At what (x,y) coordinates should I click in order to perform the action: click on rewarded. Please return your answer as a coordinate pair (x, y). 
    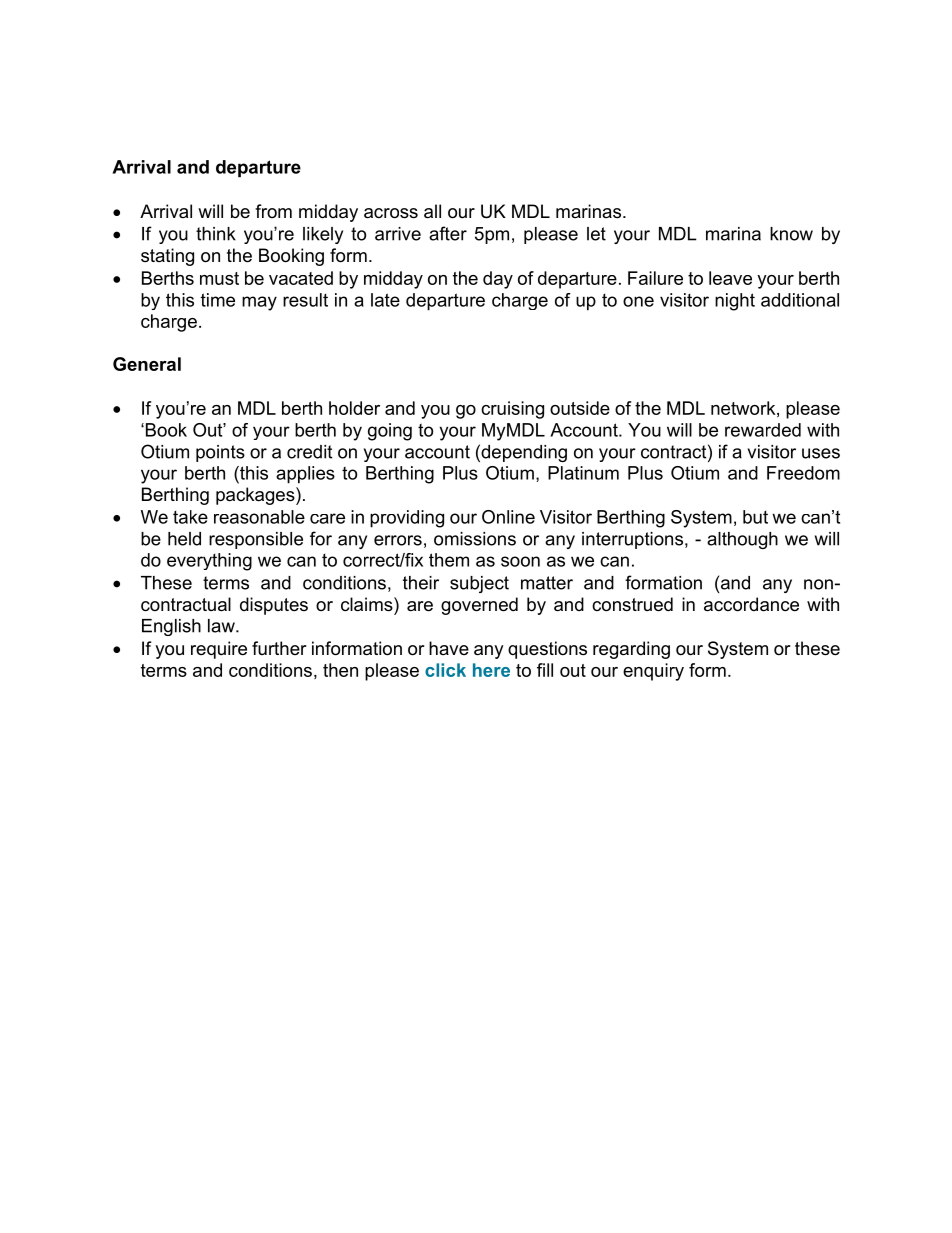
    Looking at the image, I should click on (763, 430).
